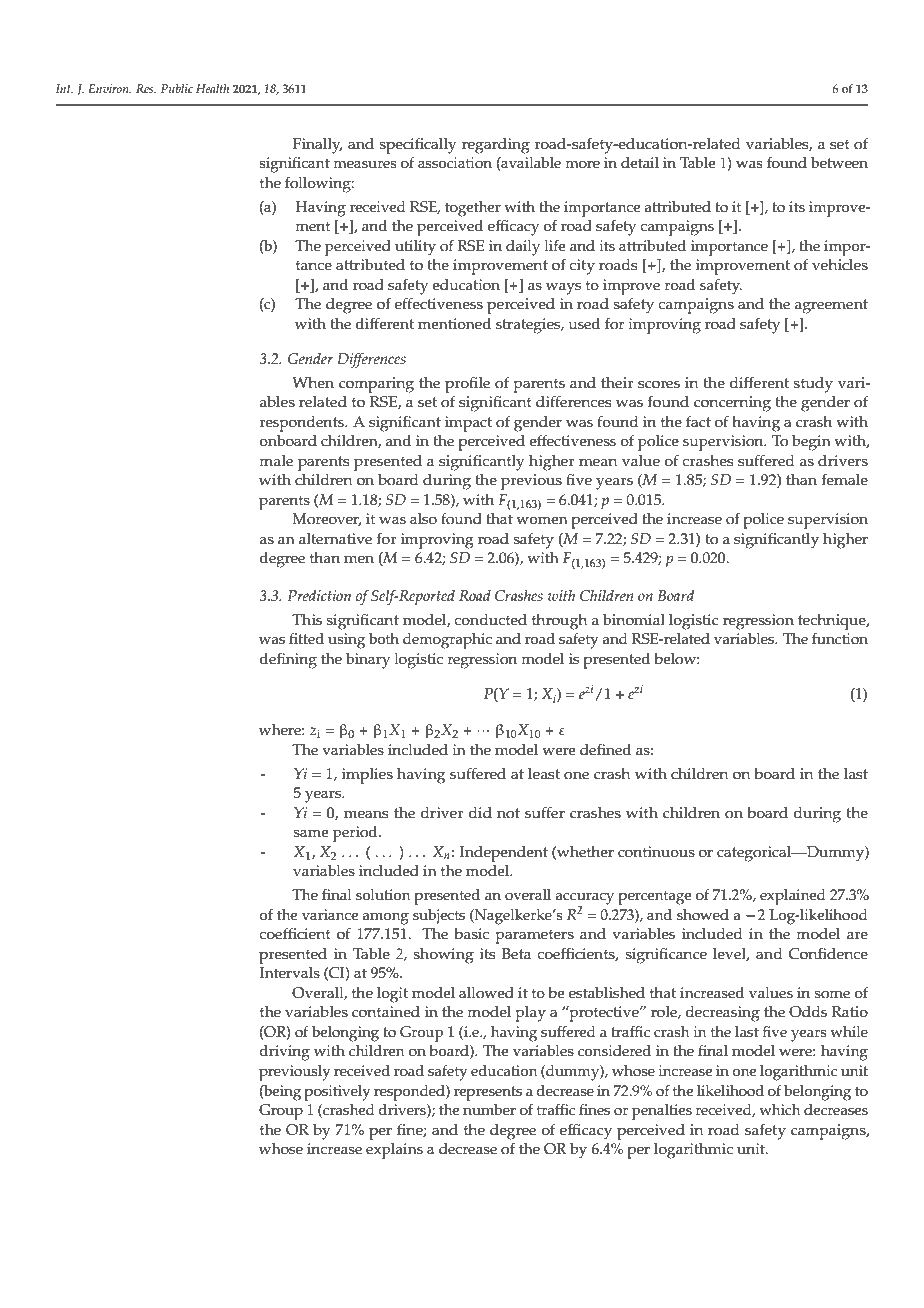  Describe the element at coordinates (313, 383) in the screenshot. I see `When` at that location.
